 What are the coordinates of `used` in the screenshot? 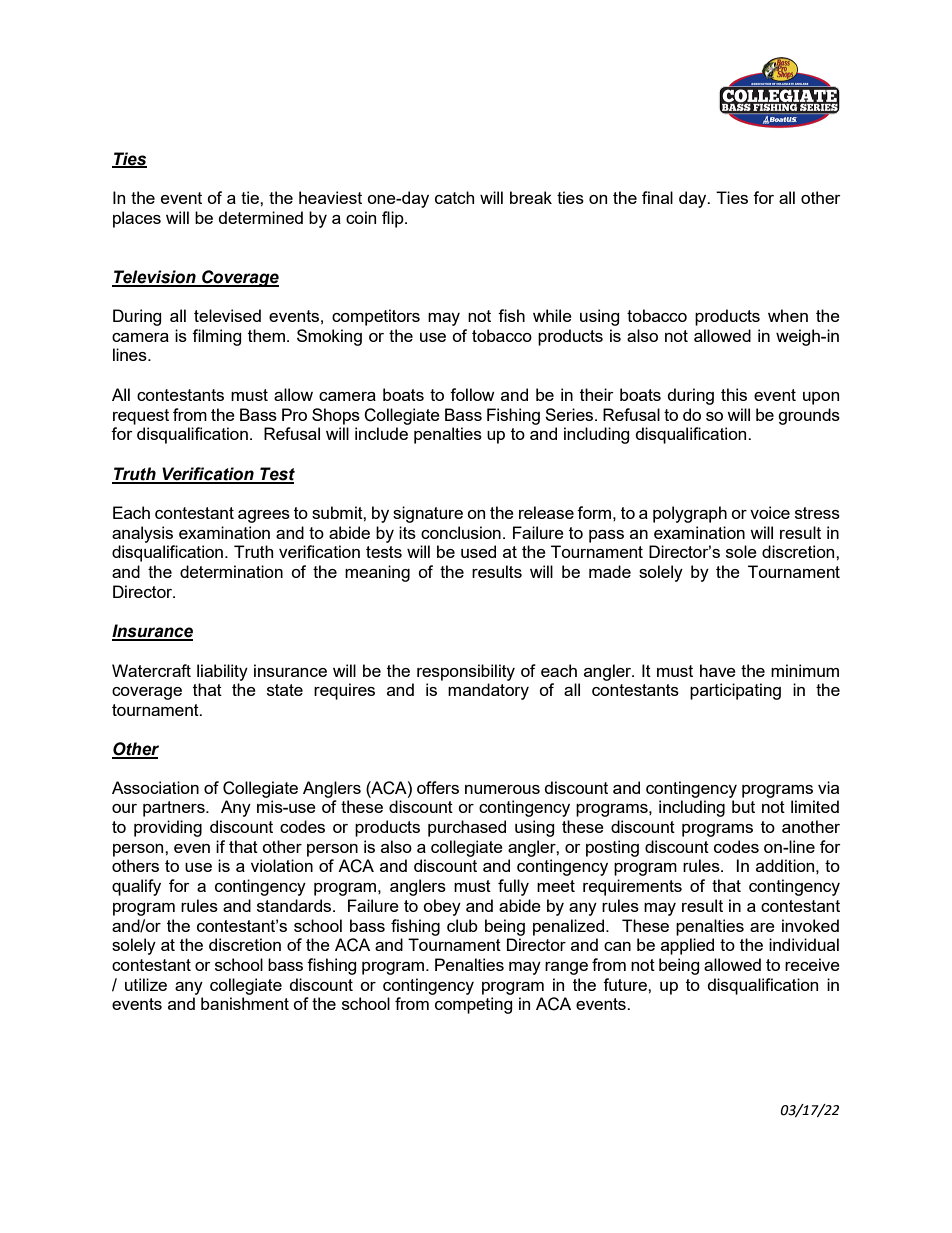 It's located at (478, 551).
